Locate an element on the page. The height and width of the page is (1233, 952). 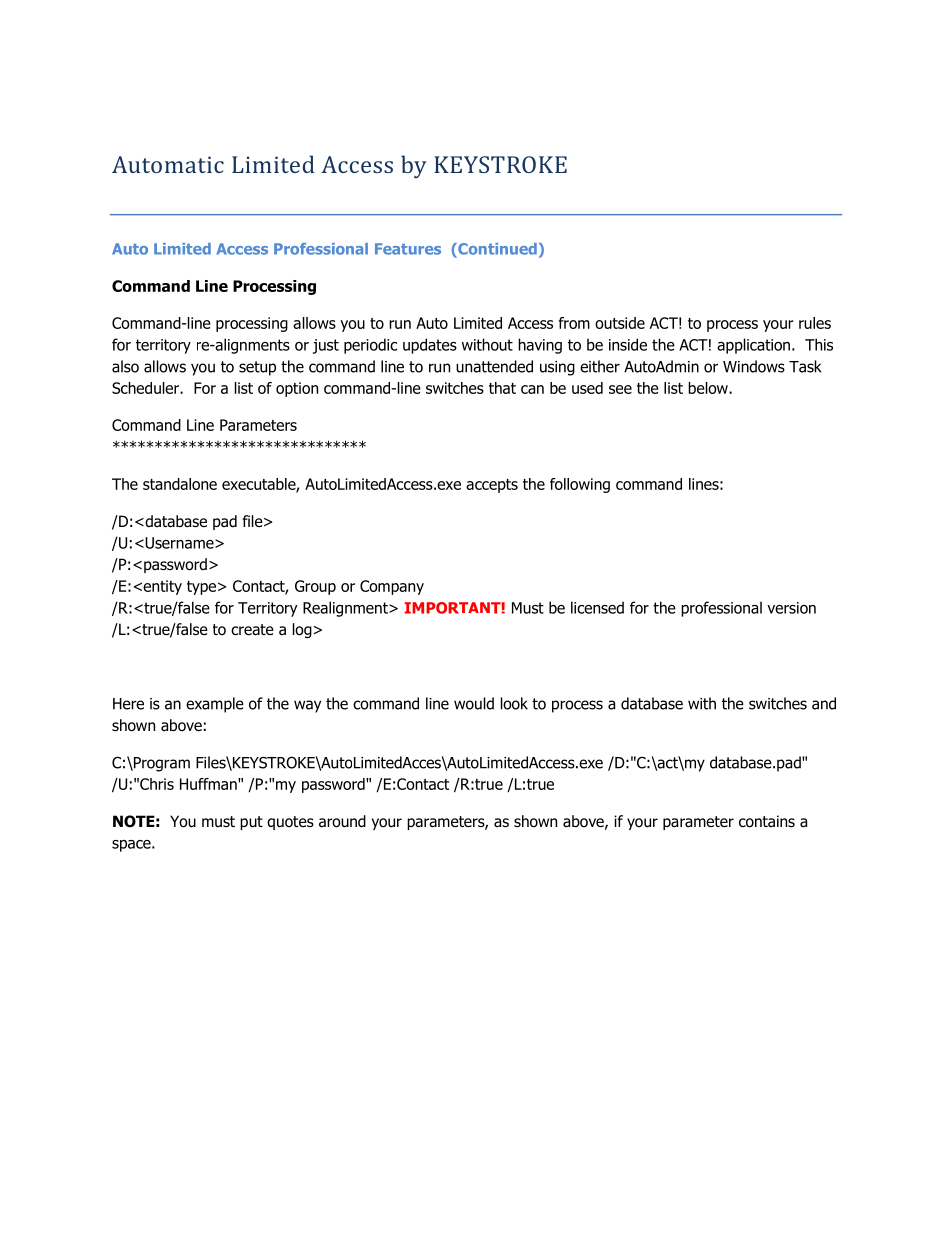
version is located at coordinates (791, 608).
